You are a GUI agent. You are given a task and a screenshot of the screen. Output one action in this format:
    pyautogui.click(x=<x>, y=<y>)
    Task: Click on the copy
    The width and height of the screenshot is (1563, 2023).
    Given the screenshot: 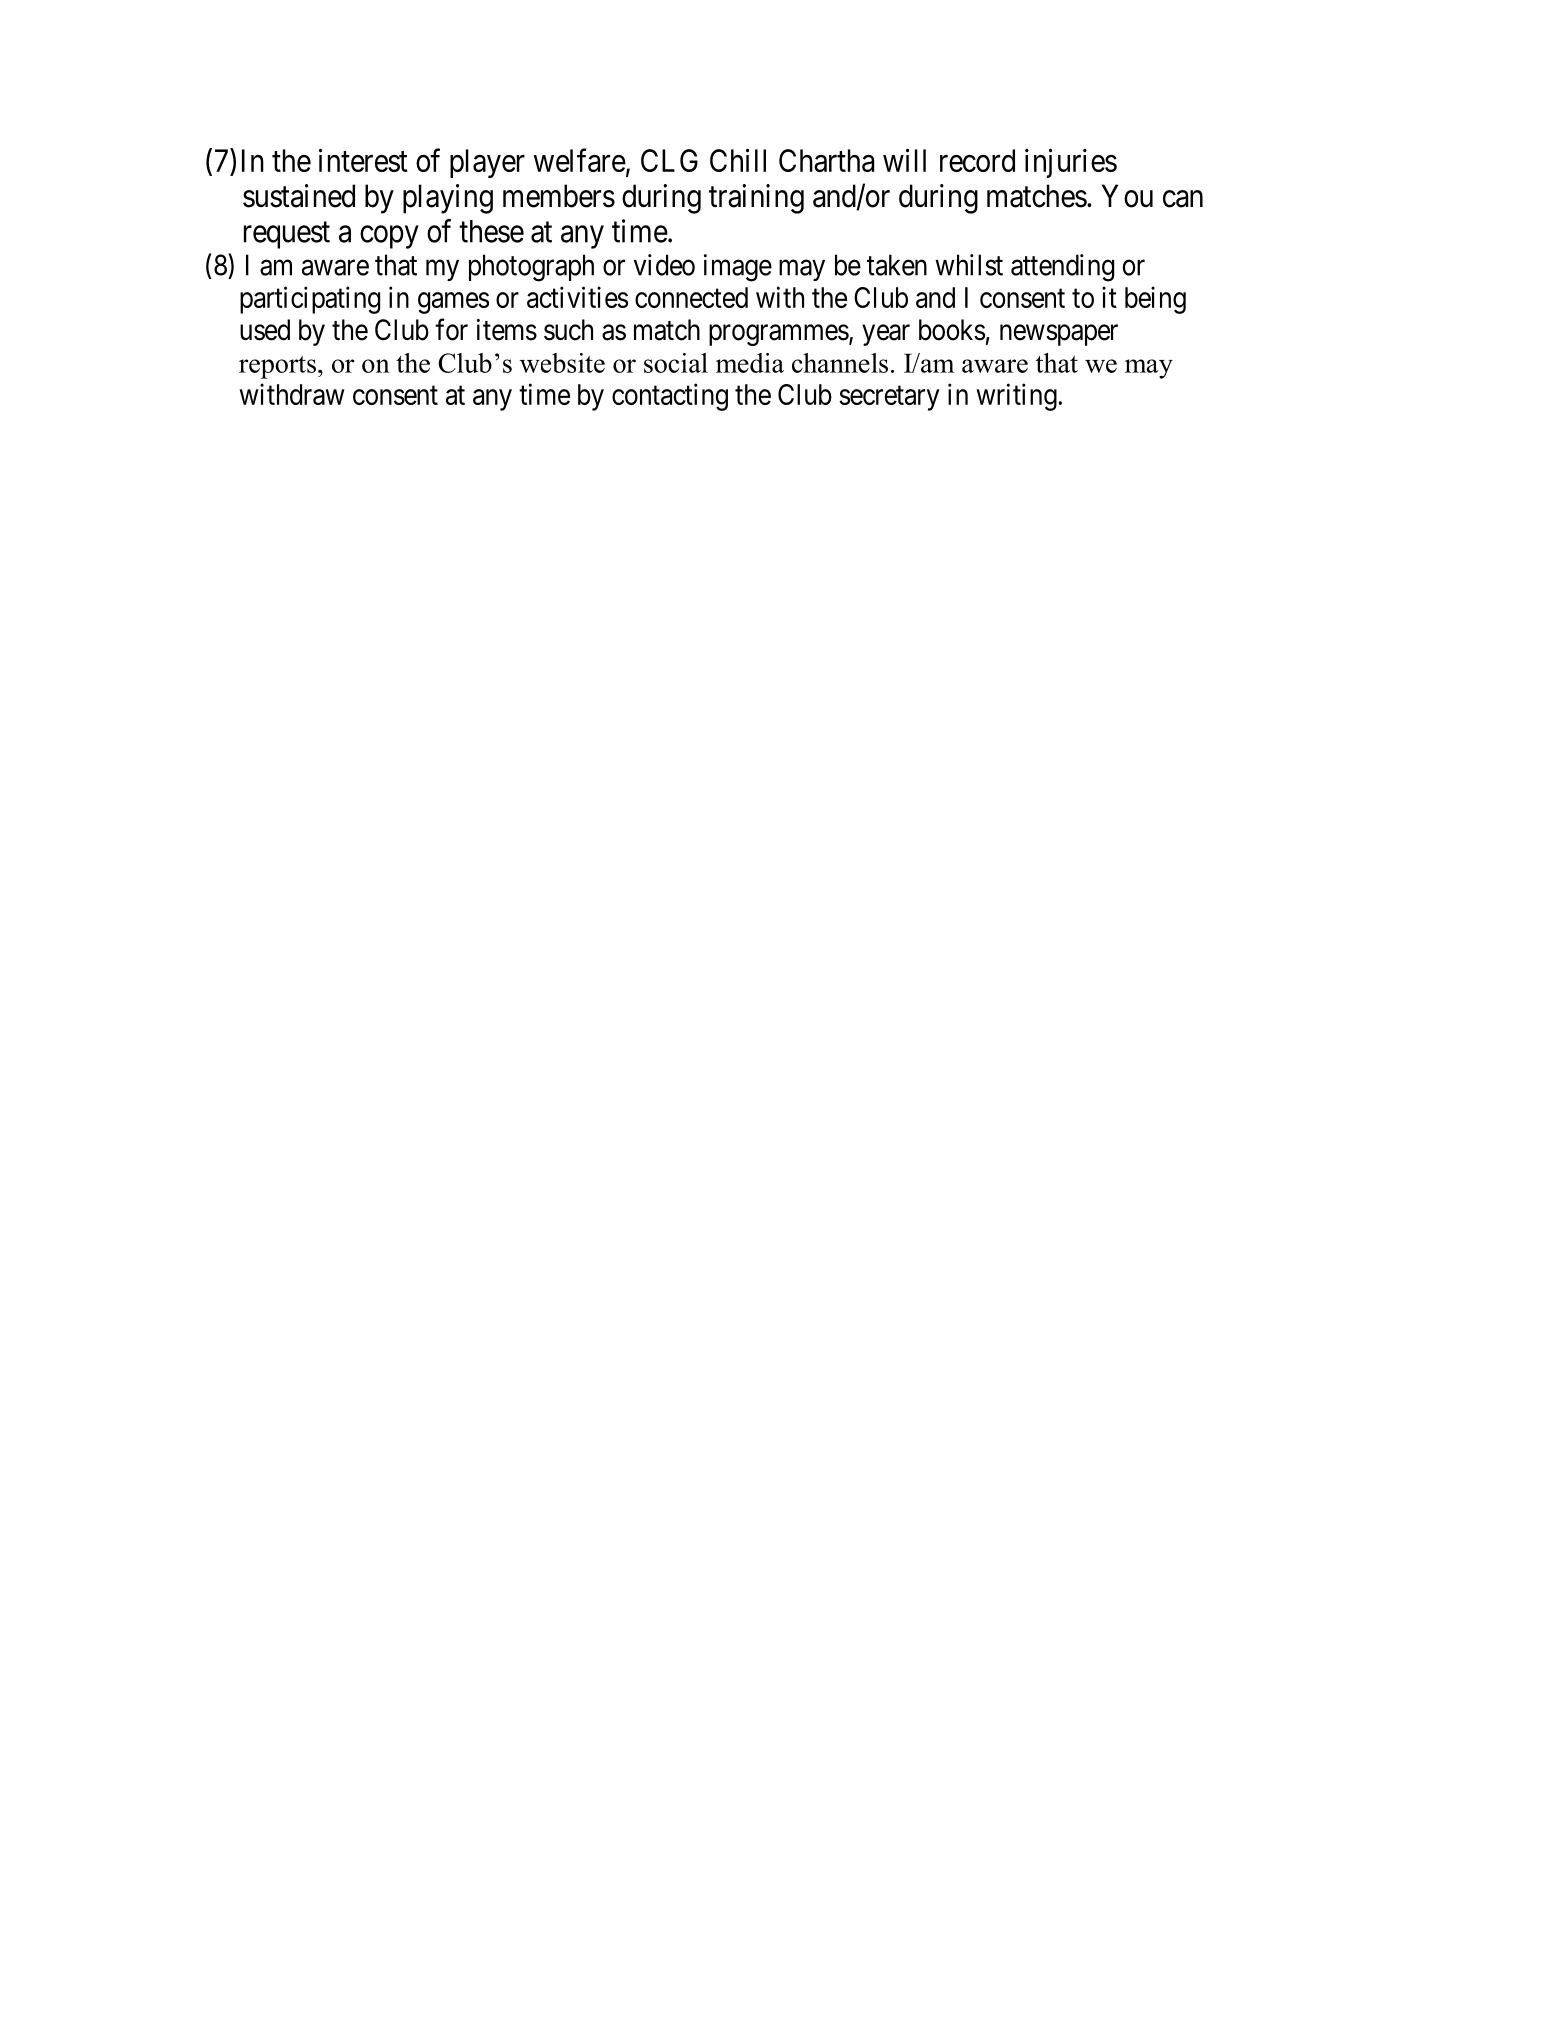 What is the action you would take?
    pyautogui.click(x=389, y=237)
